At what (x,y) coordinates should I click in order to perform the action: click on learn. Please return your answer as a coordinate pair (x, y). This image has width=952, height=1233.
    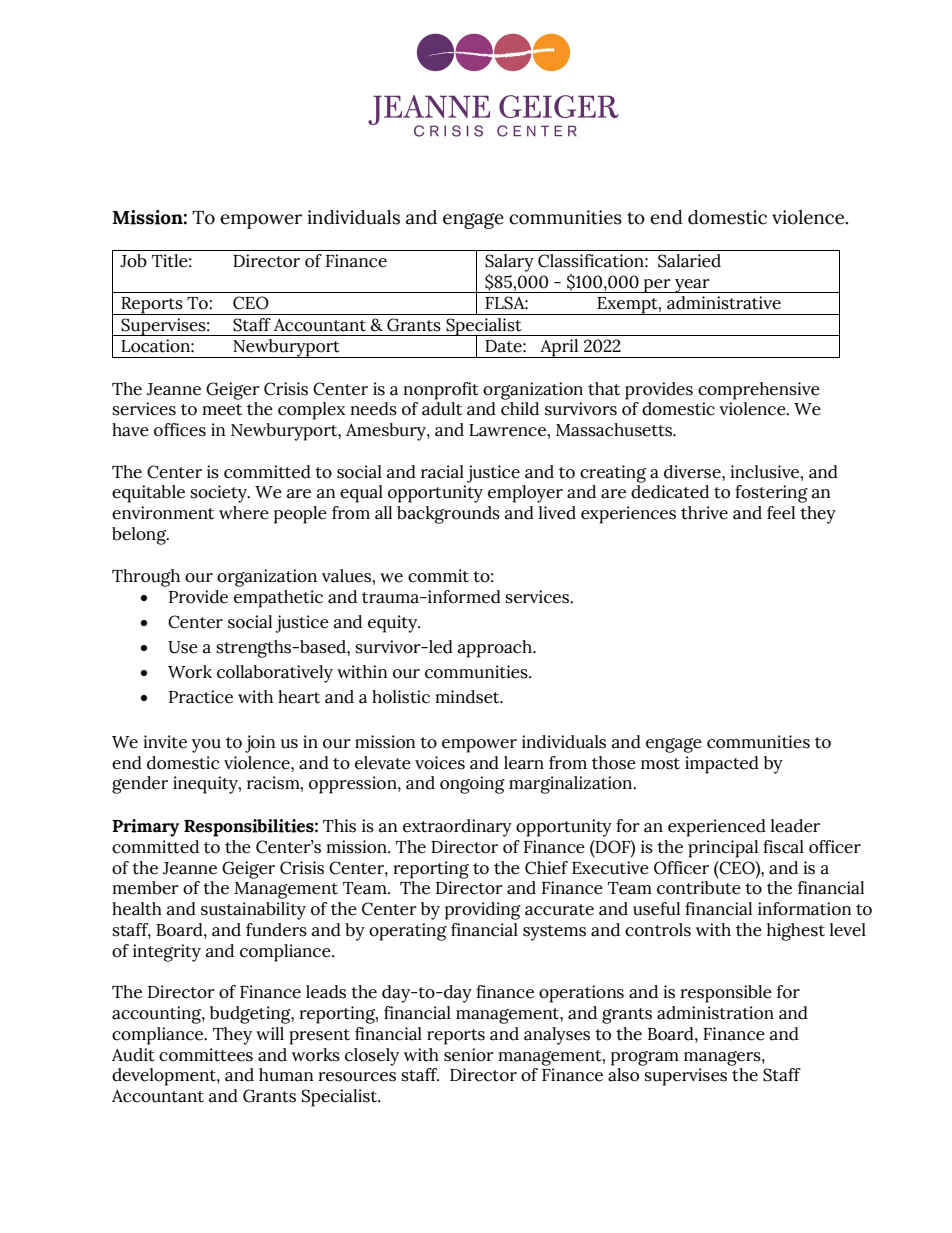
    Looking at the image, I should click on (524, 763).
